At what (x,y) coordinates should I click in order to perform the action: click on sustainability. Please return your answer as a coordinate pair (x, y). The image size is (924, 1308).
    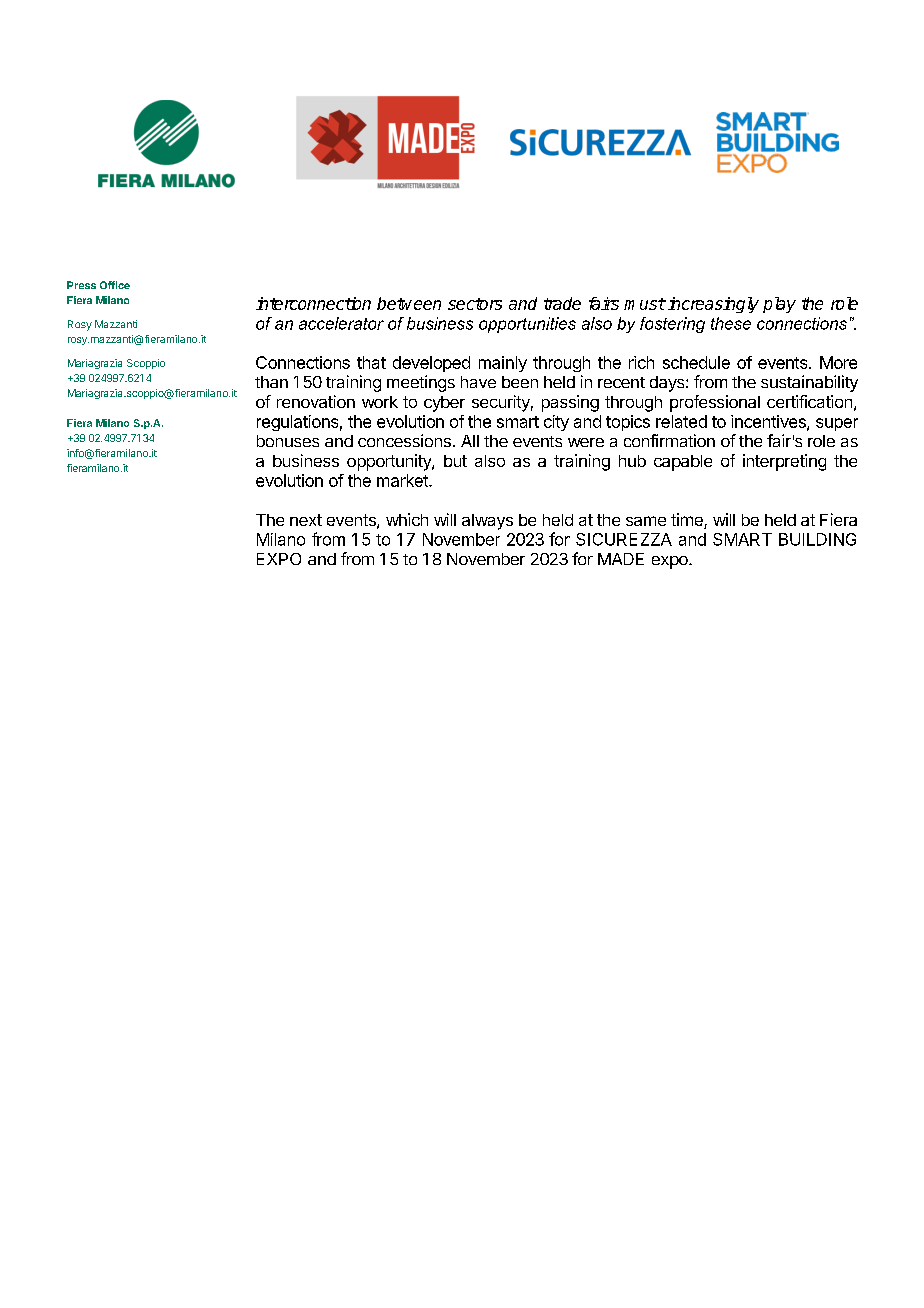
    Looking at the image, I should click on (809, 383).
